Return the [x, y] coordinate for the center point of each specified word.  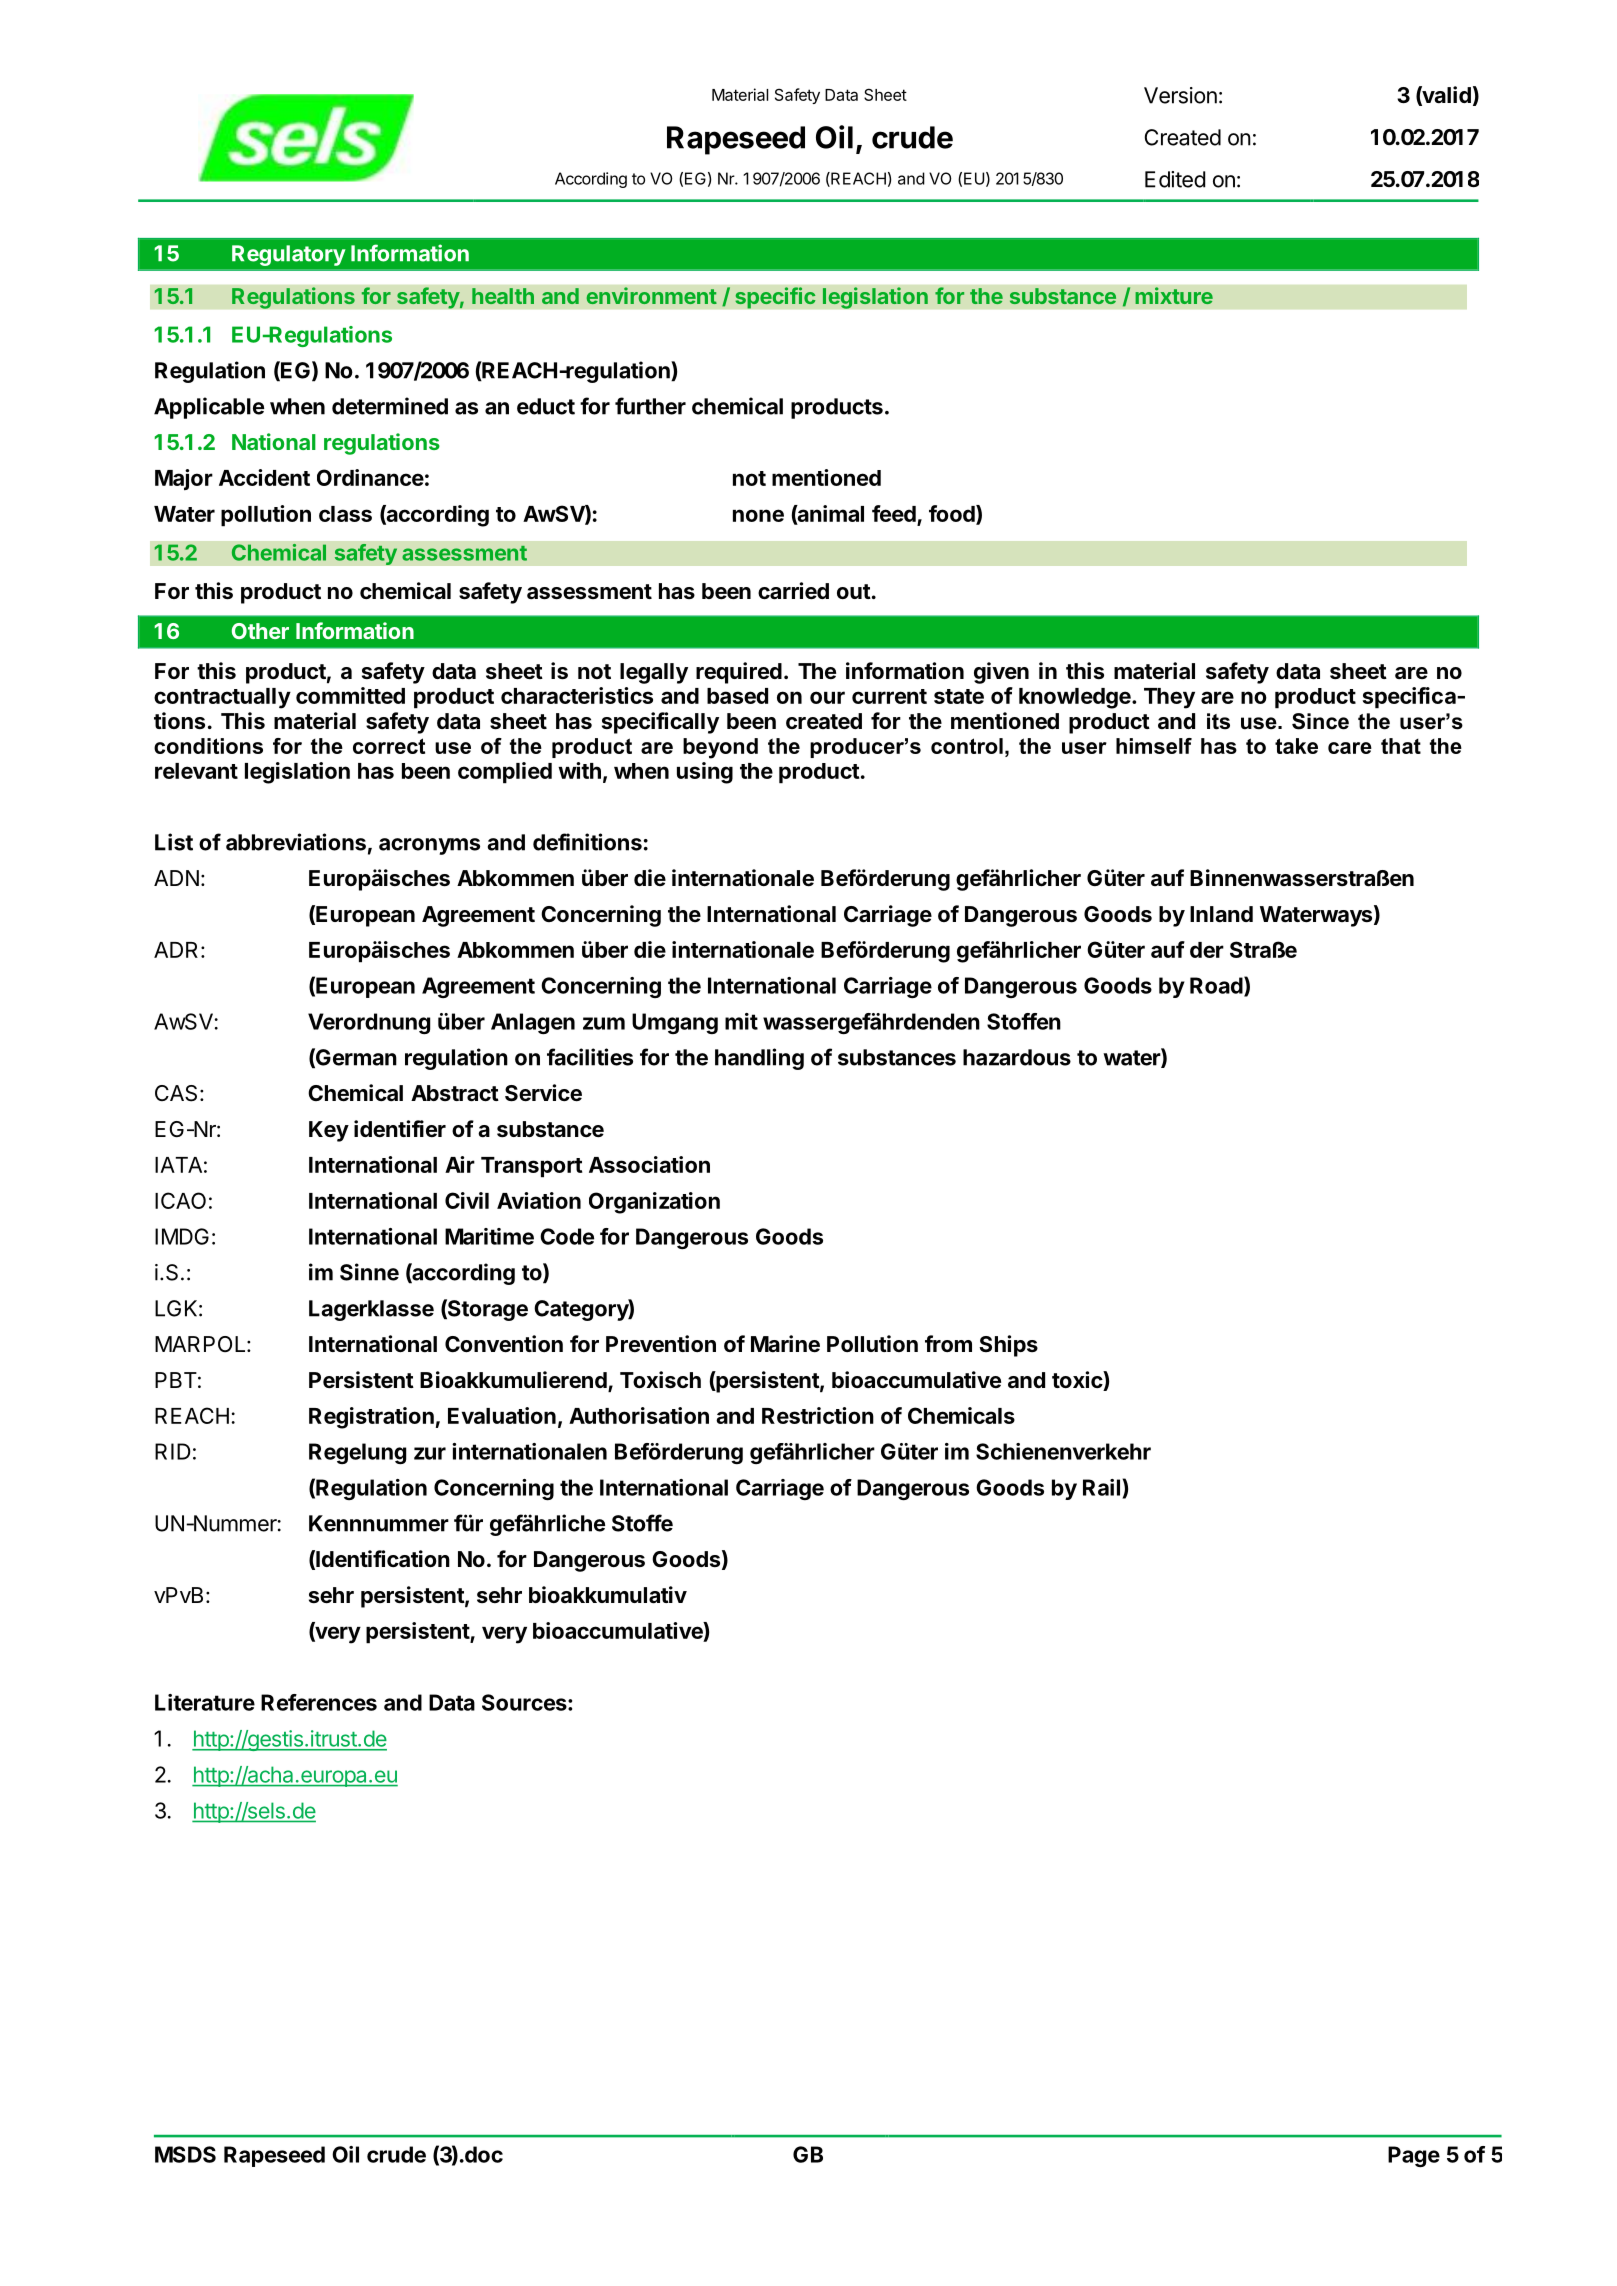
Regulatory [288, 255]
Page [1414, 2156]
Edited [1175, 179]
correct [389, 746]
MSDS [185, 2154]
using [705, 773]
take [1296, 746]
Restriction [818, 1415]
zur [430, 1453]
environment [652, 295]
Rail [1103, 1487]
